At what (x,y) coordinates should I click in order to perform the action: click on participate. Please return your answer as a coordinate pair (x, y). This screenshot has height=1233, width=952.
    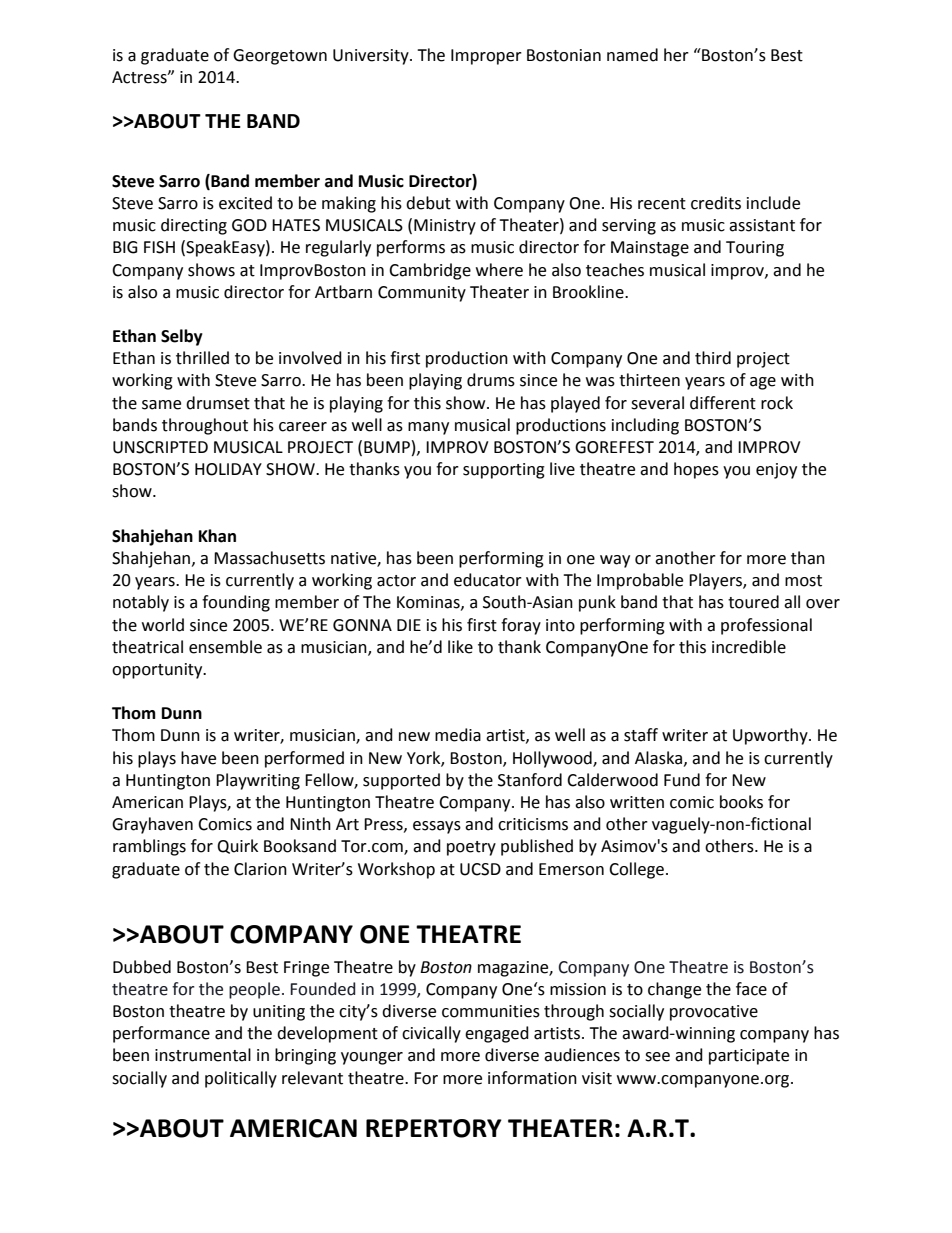
    Looking at the image, I should click on (749, 1057).
